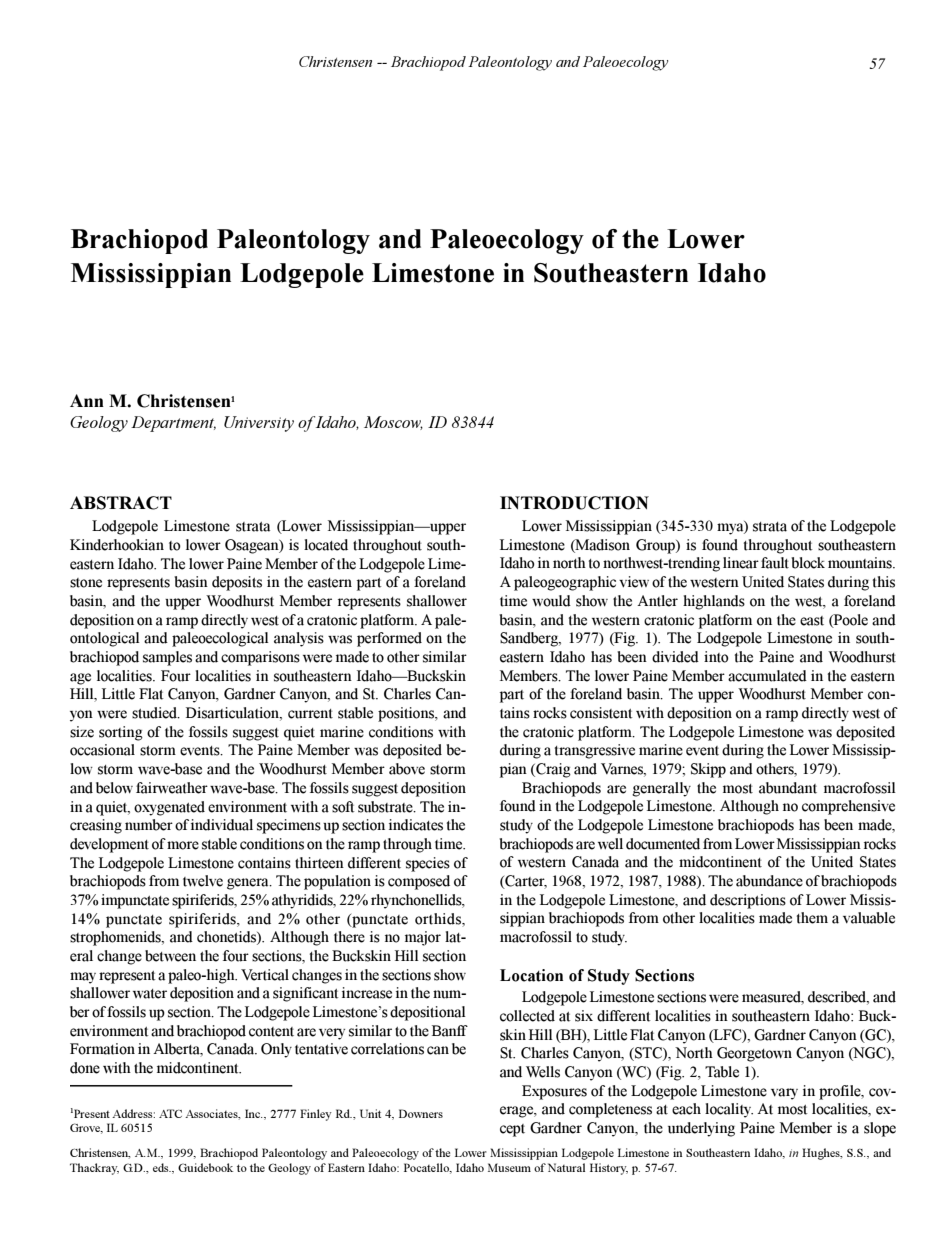  Describe the element at coordinates (788, 788) in the document. I see `abundant` at that location.
